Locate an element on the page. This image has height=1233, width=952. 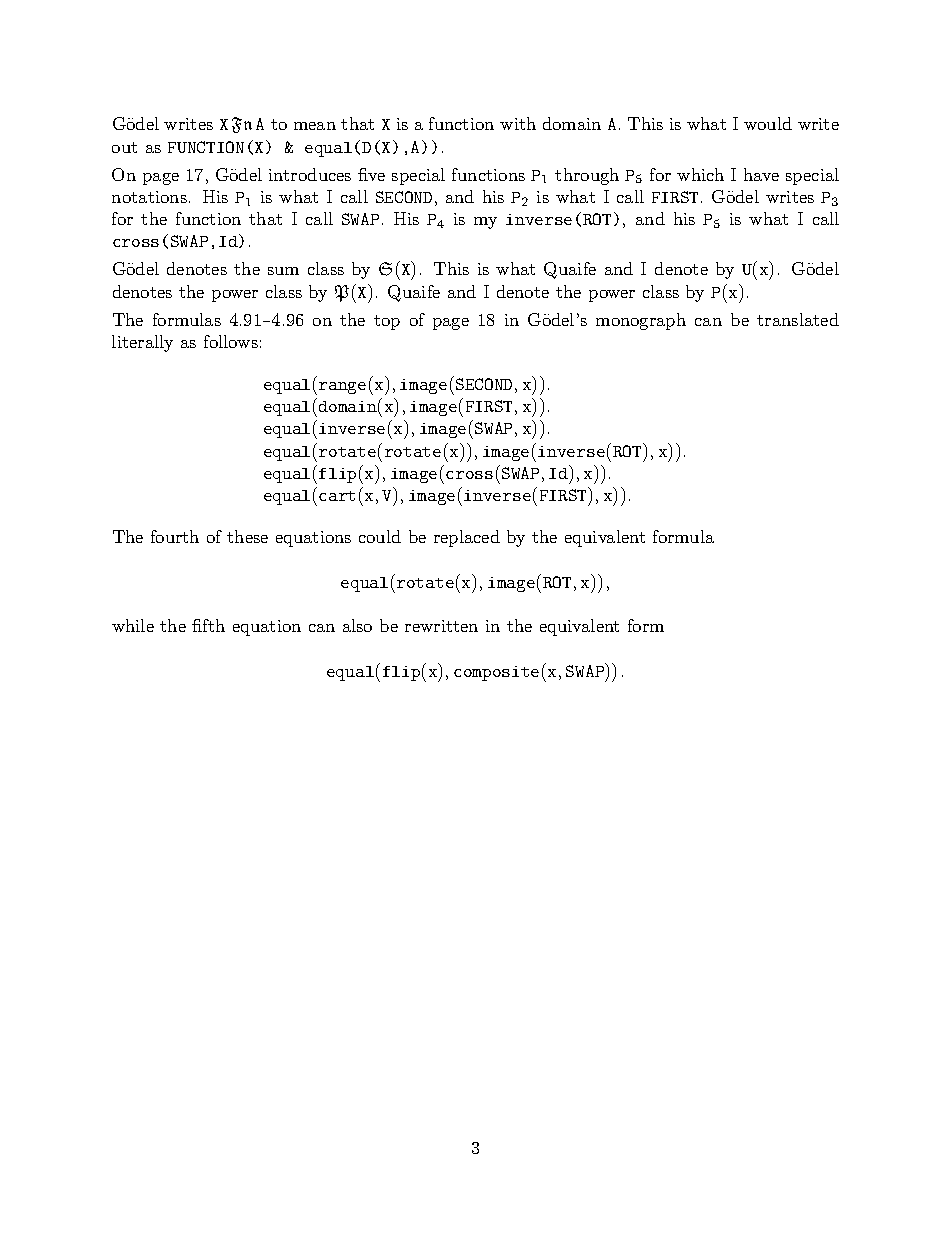
out is located at coordinates (124, 147).
